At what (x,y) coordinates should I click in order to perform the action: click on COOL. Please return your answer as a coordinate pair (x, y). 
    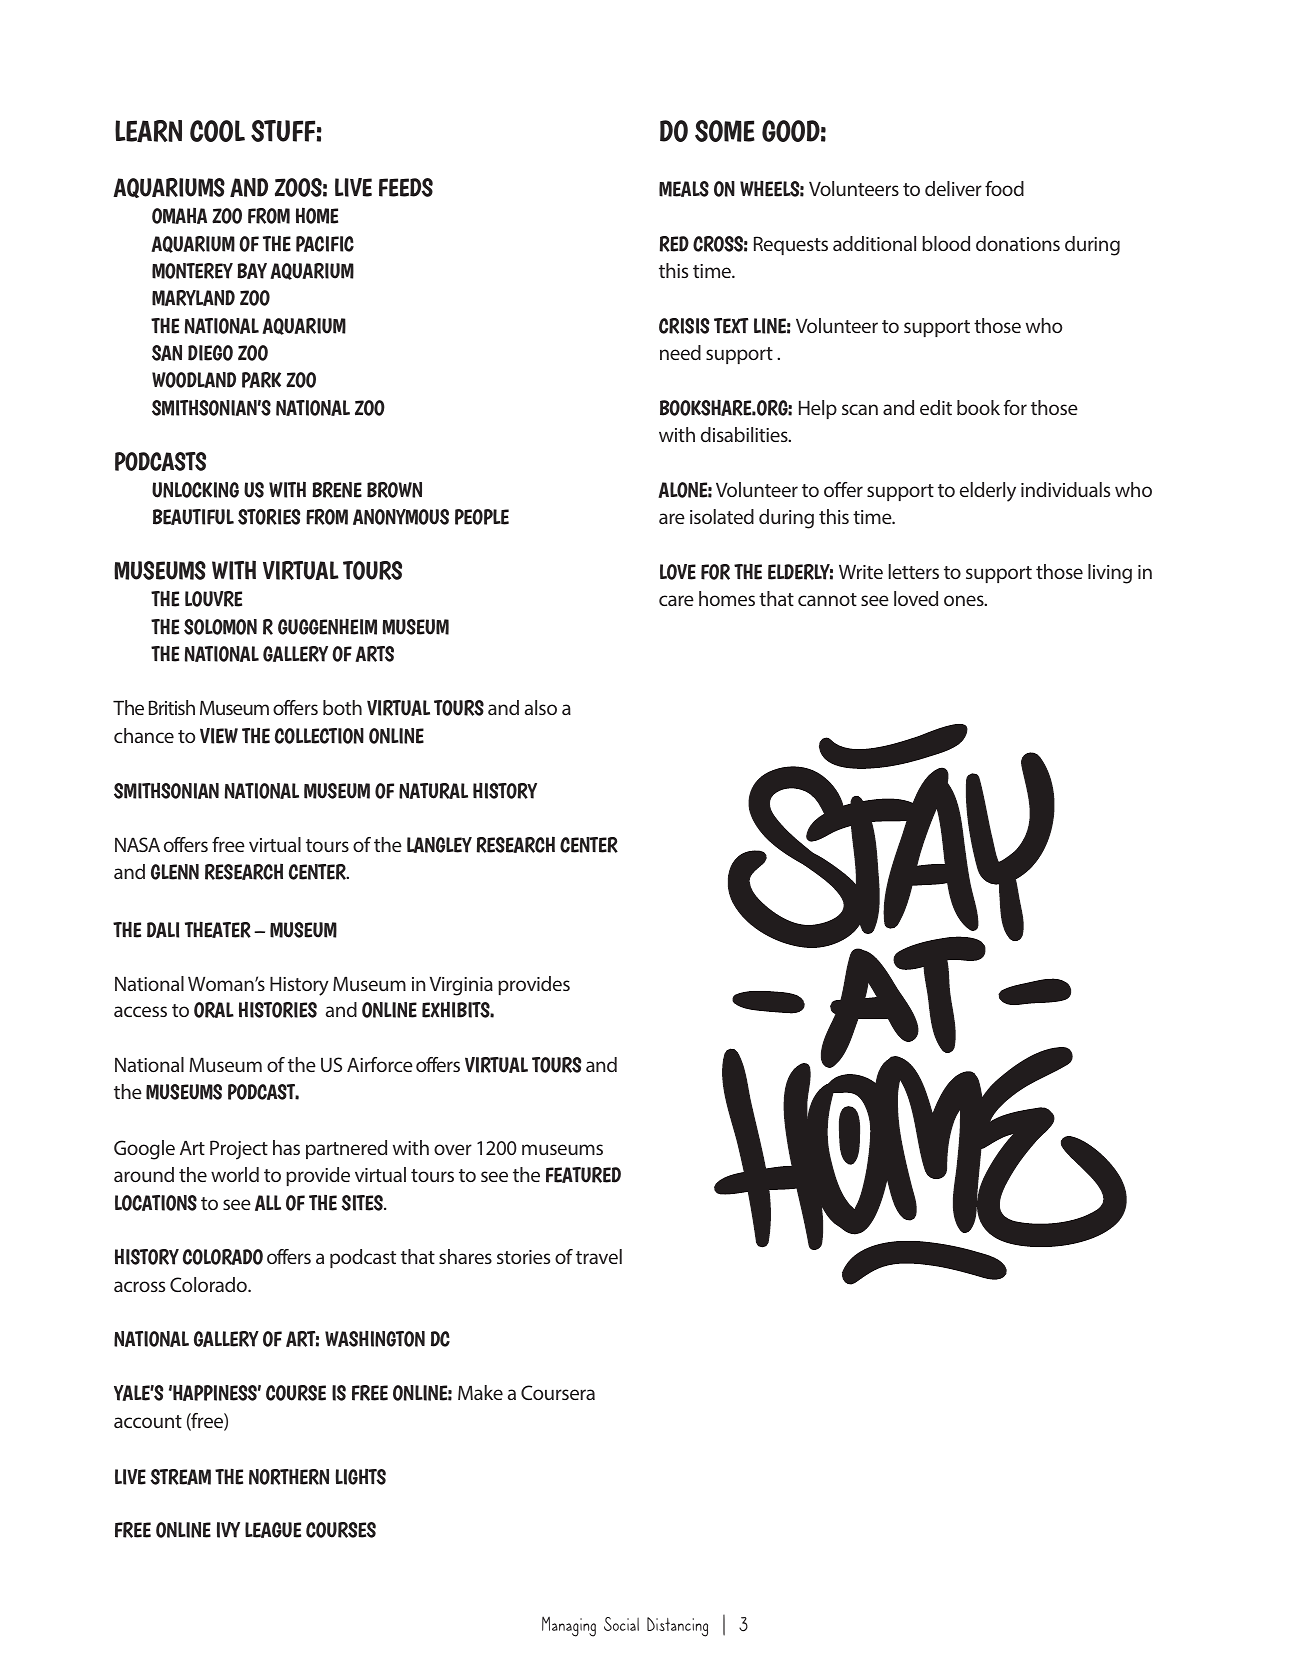
    Looking at the image, I should click on (217, 131).
